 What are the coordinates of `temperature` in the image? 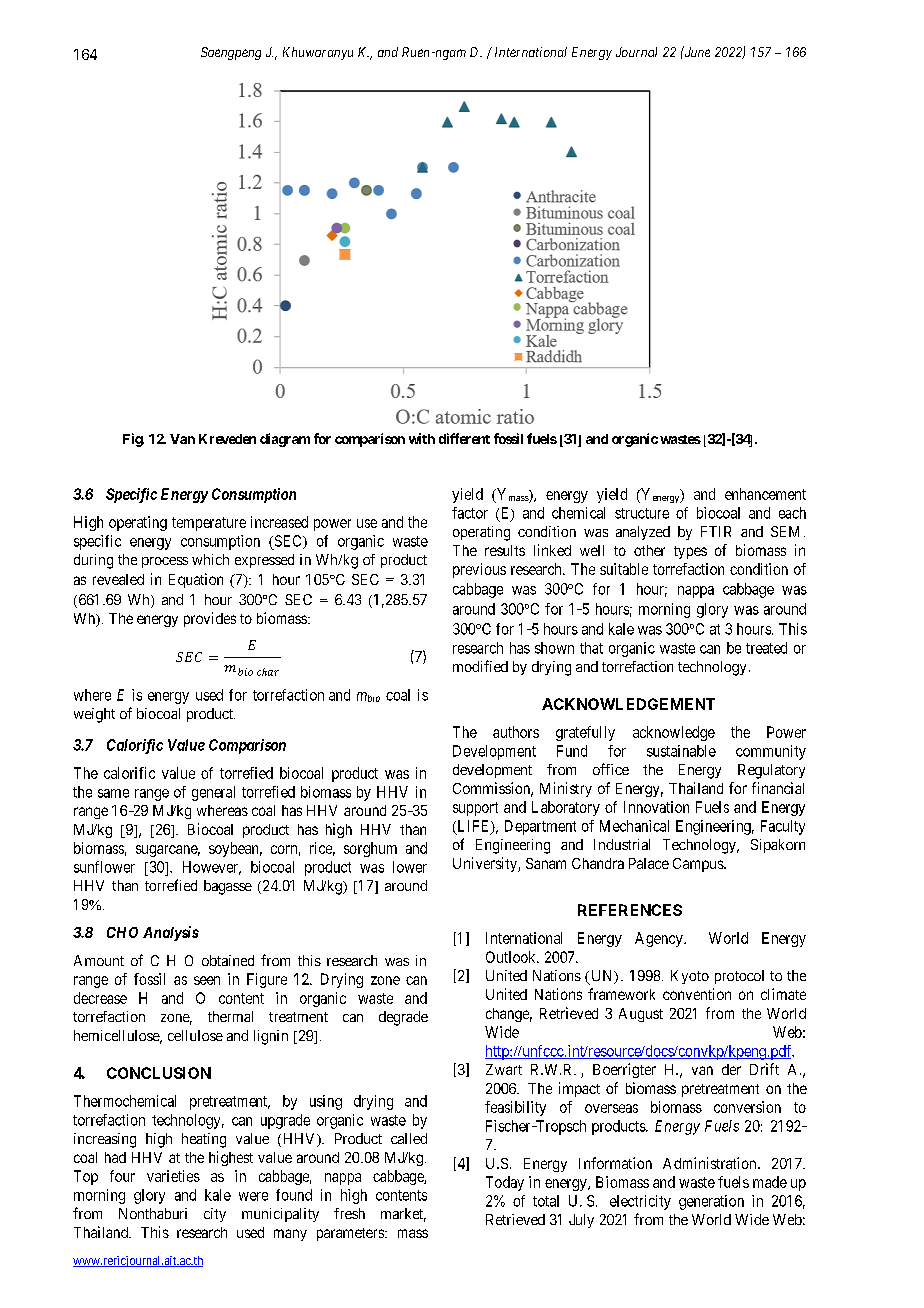 It's located at (209, 524).
